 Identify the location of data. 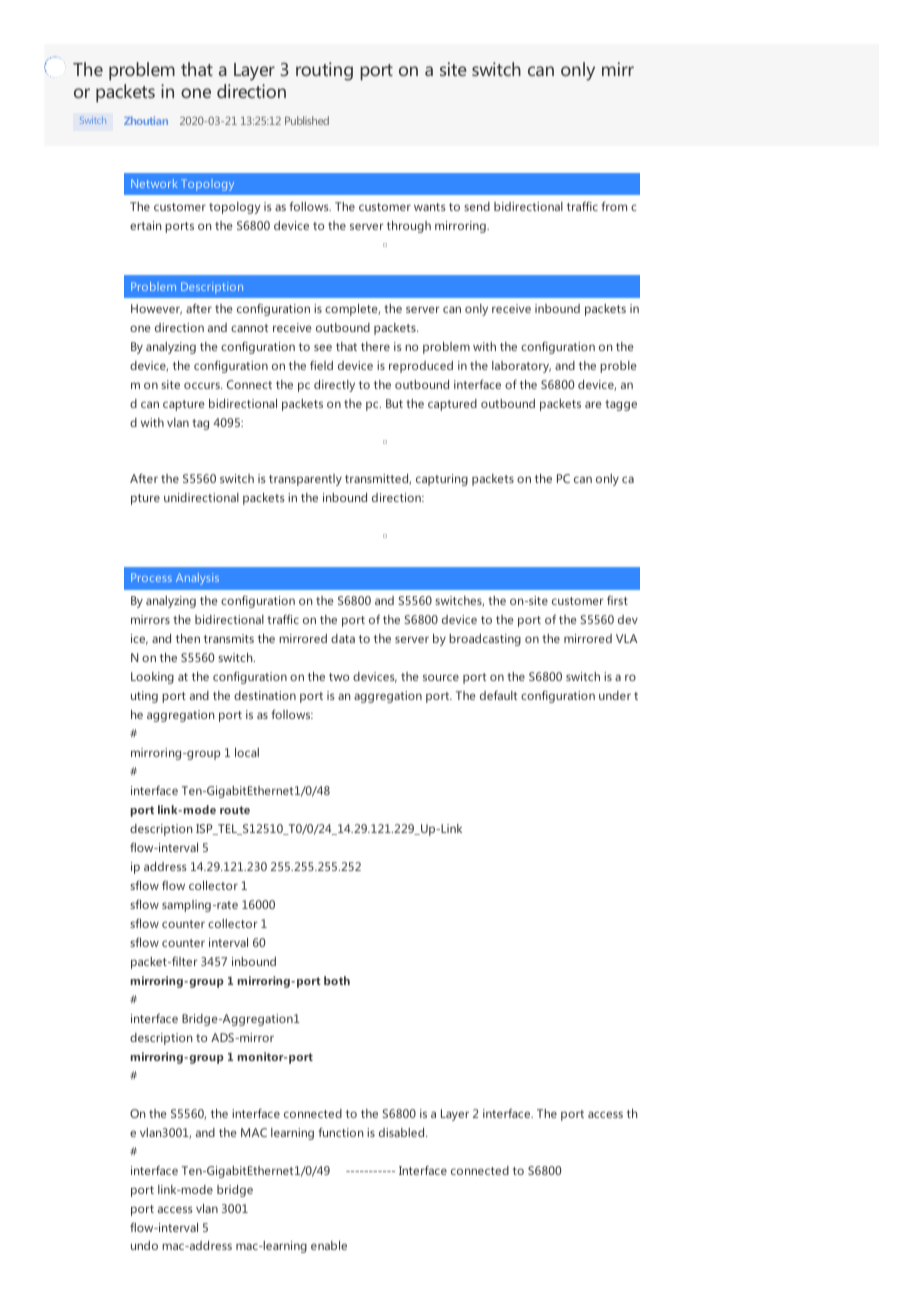
(343, 638).
